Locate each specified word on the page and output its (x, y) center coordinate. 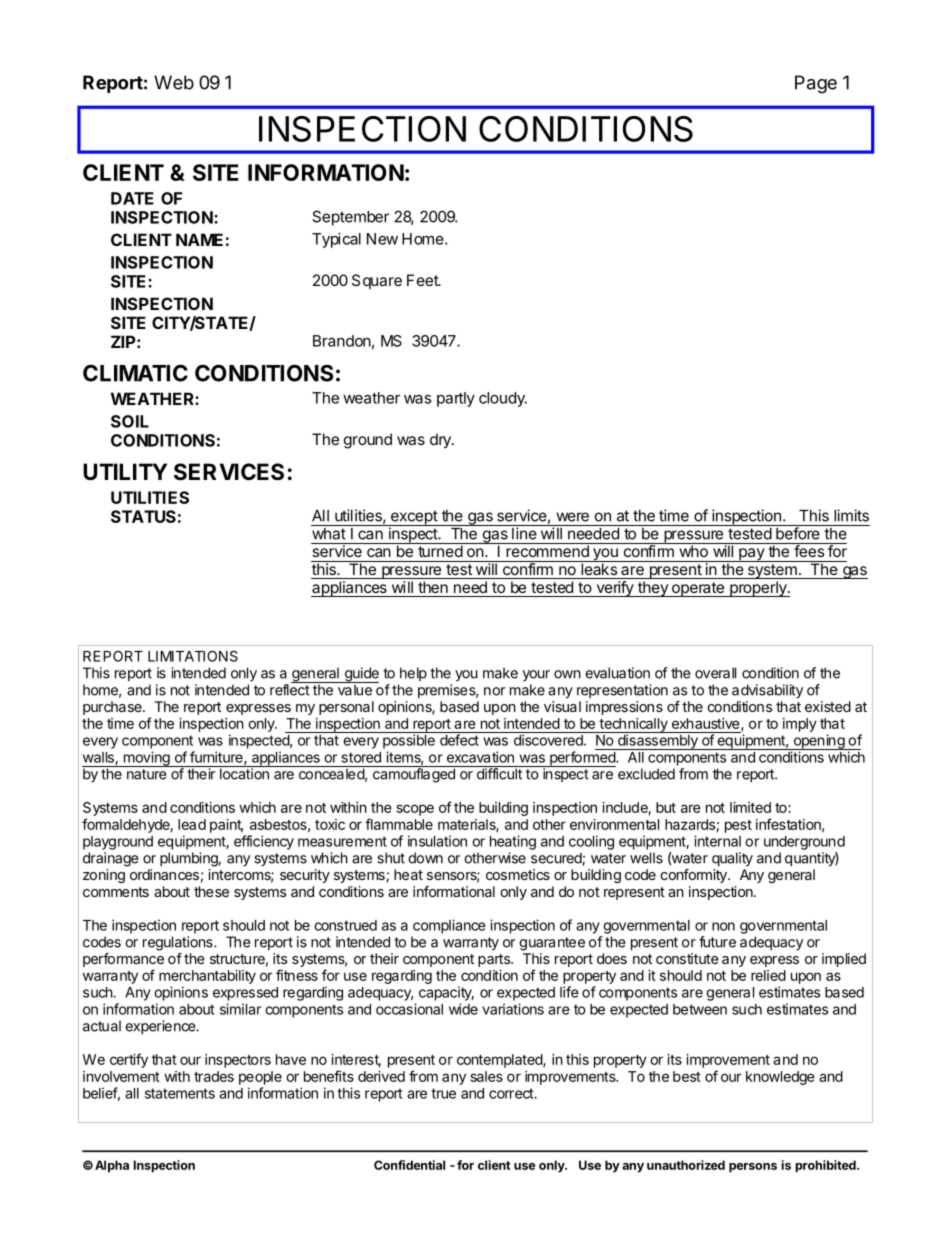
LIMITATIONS (193, 656)
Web (174, 82)
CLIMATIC (135, 373)
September (350, 218)
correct (512, 1093)
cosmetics (518, 874)
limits (851, 515)
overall (715, 673)
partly (456, 399)
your (536, 675)
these (211, 891)
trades (214, 1076)
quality (732, 859)
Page (816, 84)
